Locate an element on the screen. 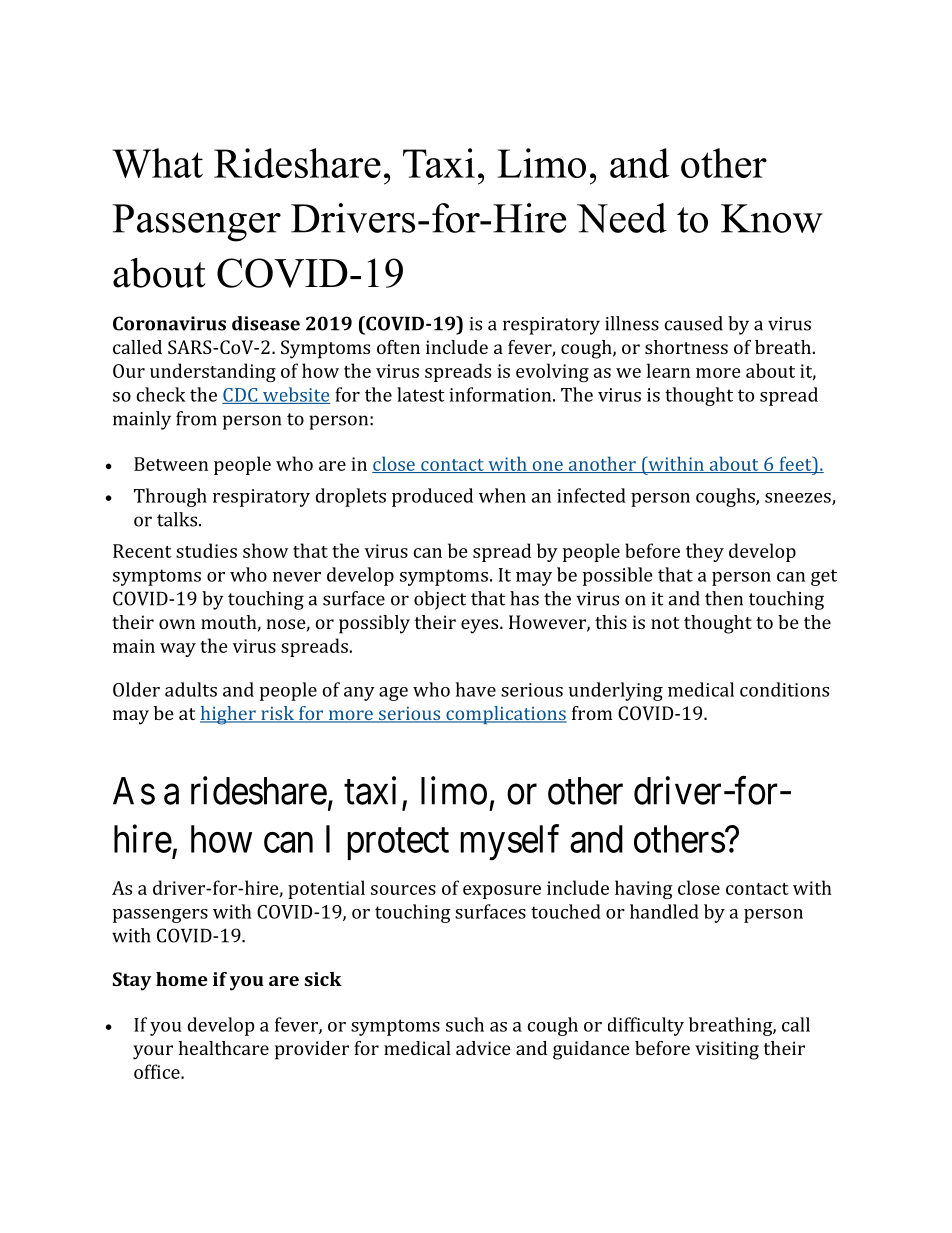  then is located at coordinates (724, 598).
